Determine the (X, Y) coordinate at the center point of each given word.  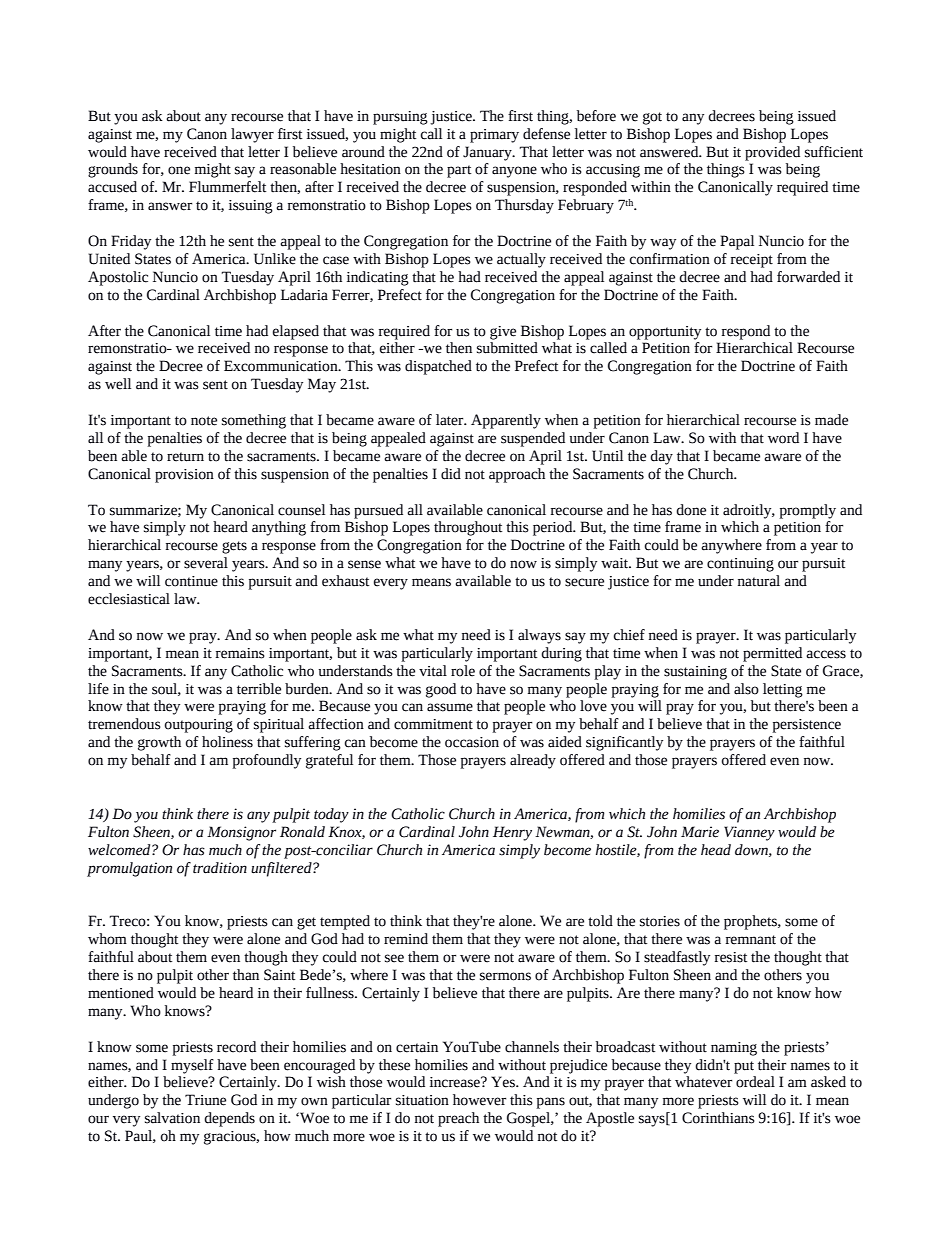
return (185, 457)
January (488, 153)
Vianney (749, 833)
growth (159, 743)
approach (517, 475)
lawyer (252, 135)
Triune (205, 1100)
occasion (472, 742)
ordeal (755, 1082)
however (479, 1100)
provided (772, 153)
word (783, 438)
